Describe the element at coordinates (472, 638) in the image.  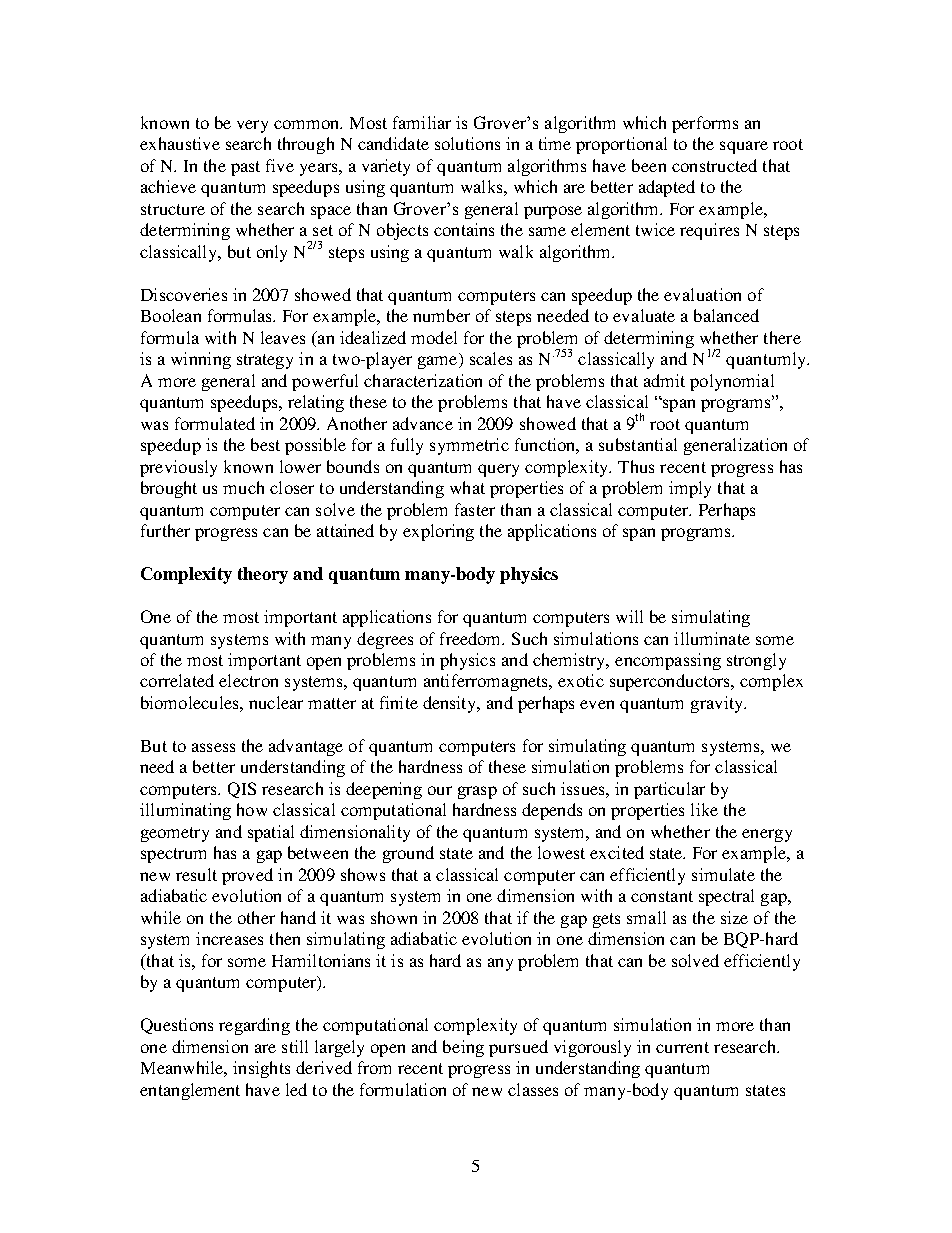
I see `freedom` at that location.
